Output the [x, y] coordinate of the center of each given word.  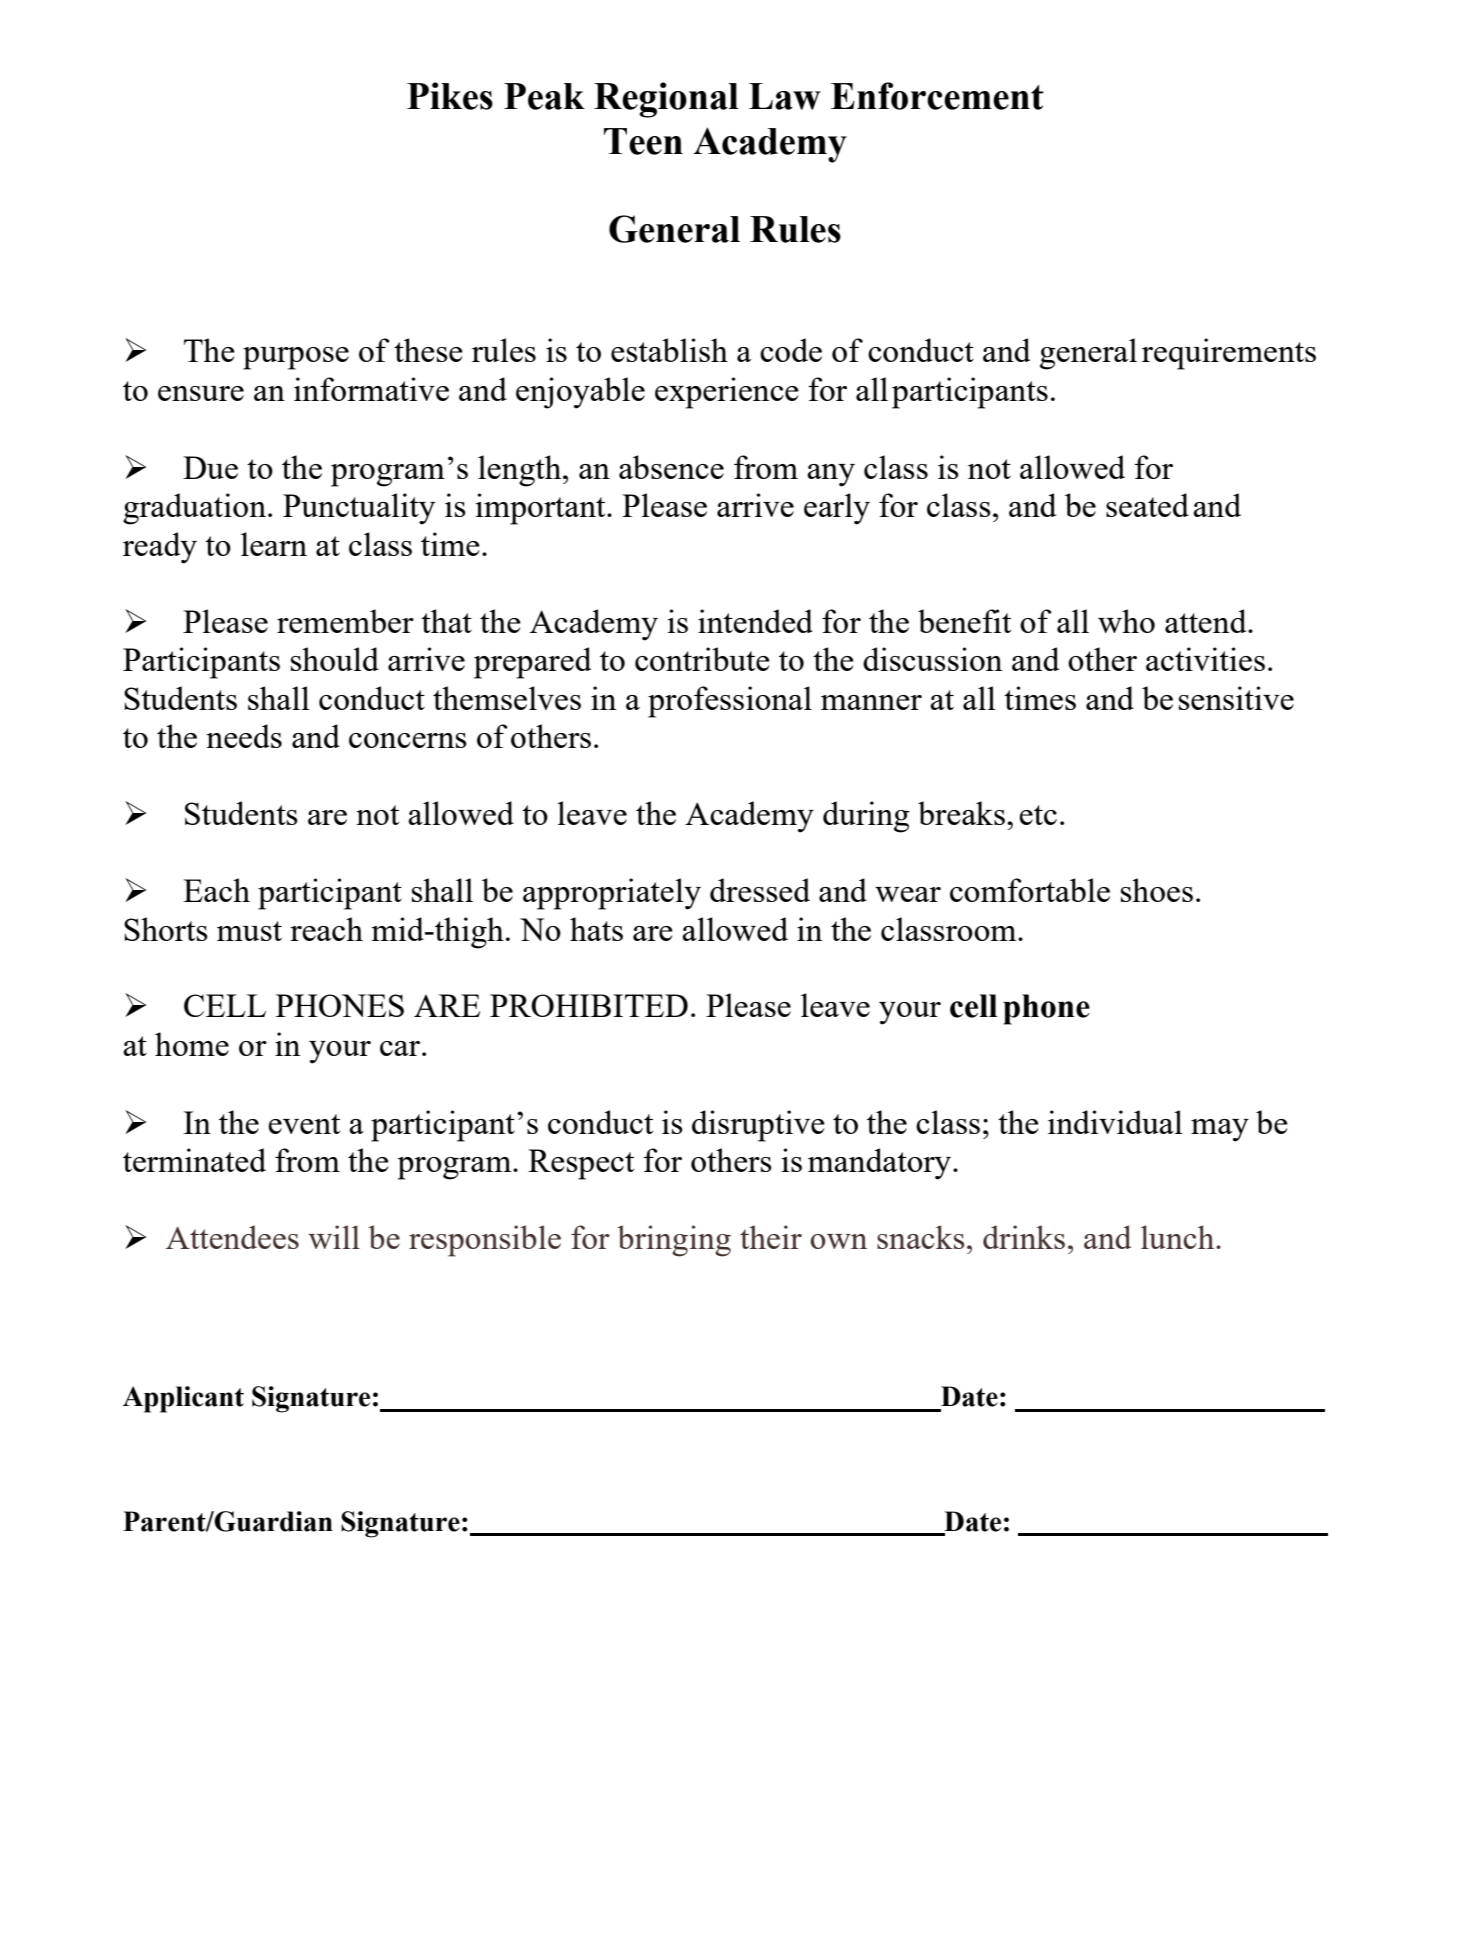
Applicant [183, 1399]
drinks [1024, 1237]
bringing [674, 1241]
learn [274, 544]
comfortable [1030, 890]
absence [671, 467]
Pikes [450, 96]
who [1126, 621]
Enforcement [937, 96]
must [249, 931]
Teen [643, 141]
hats [596, 929]
